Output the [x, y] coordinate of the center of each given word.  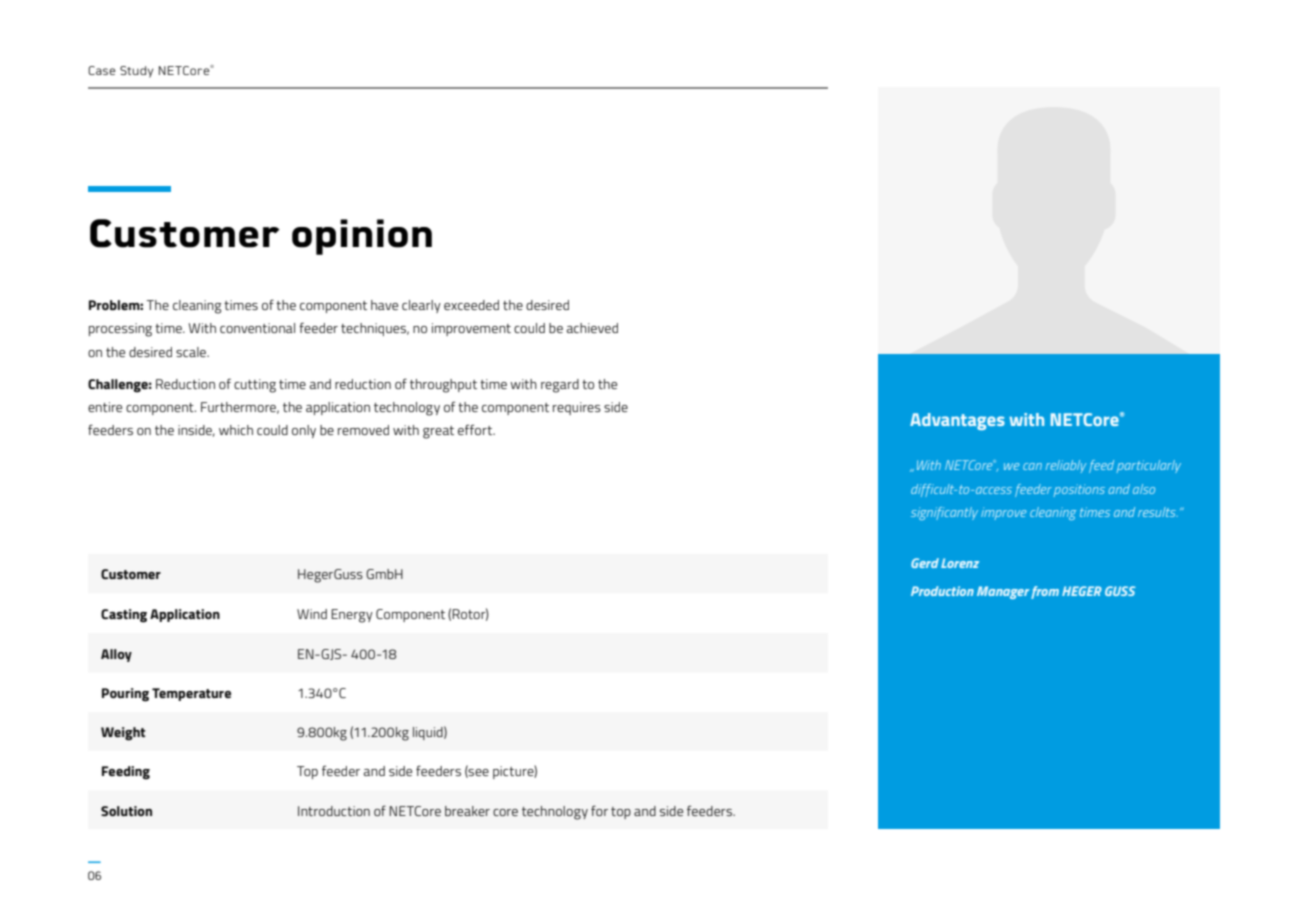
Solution [126, 811]
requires [577, 408]
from [1045, 592]
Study [136, 72]
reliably [1066, 466]
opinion [362, 237]
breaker [467, 811]
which [236, 430]
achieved [592, 328]
